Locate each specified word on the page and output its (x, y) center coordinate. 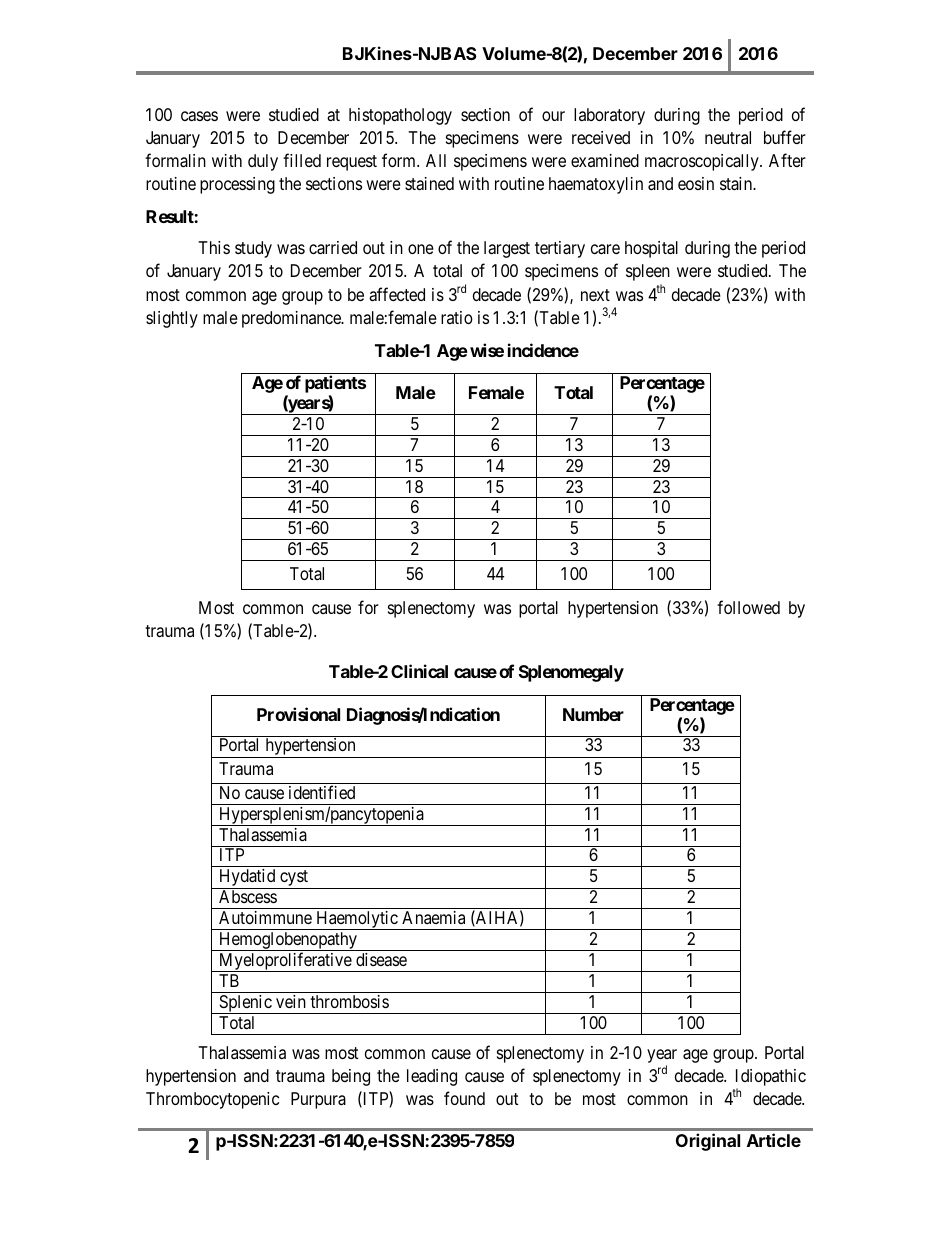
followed (748, 607)
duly (263, 162)
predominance (292, 319)
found (464, 1098)
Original (708, 1142)
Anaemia (433, 917)
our (553, 116)
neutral (728, 137)
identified (322, 792)
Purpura (318, 1100)
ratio (457, 317)
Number (593, 714)
